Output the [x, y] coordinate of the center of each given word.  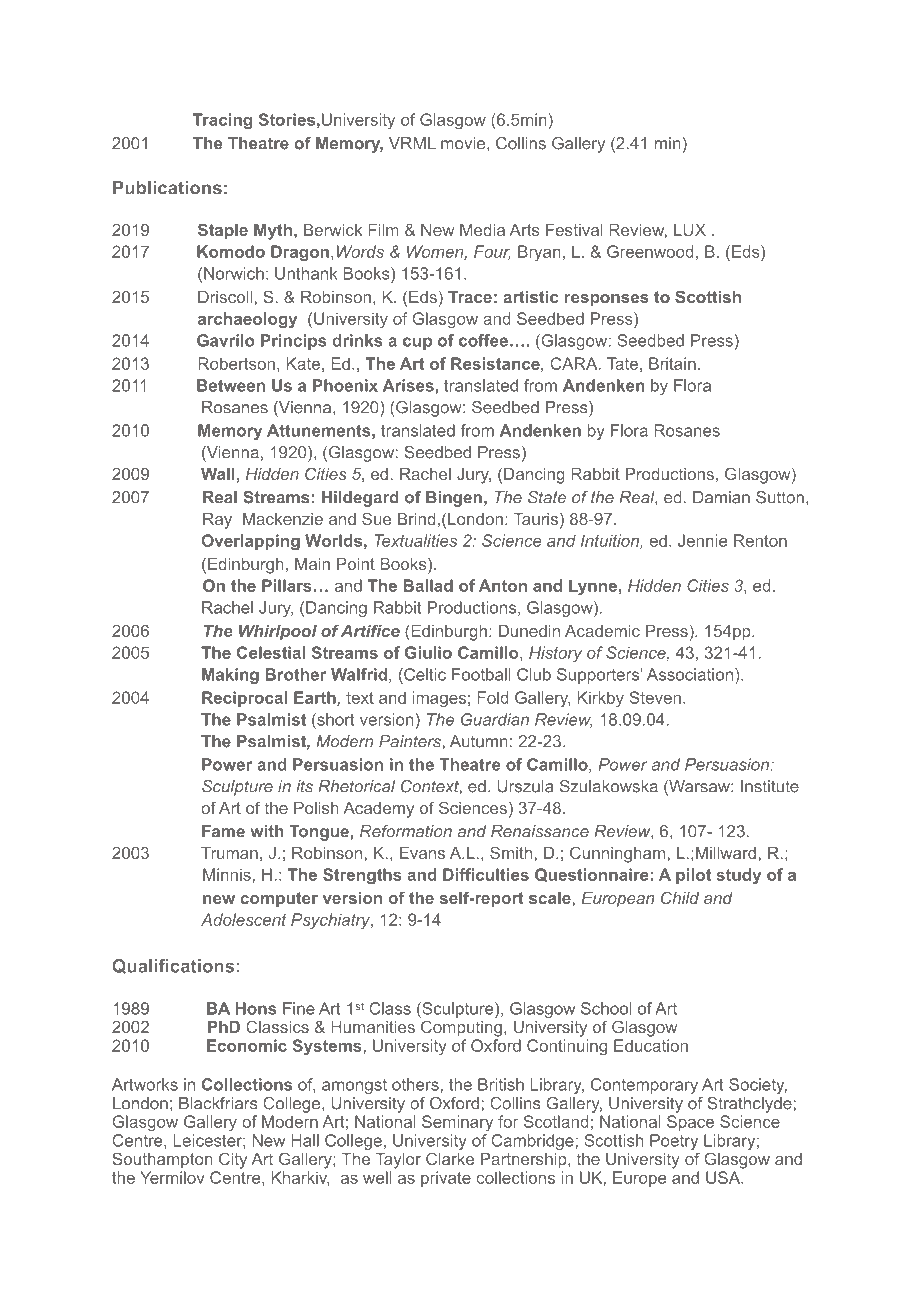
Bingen [454, 499]
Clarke [450, 1158]
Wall [219, 474]
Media [482, 230]
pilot [693, 876]
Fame [223, 831]
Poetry [674, 1142]
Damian [721, 497]
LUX [690, 230]
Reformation [406, 831]
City [233, 1160]
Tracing [222, 121]
